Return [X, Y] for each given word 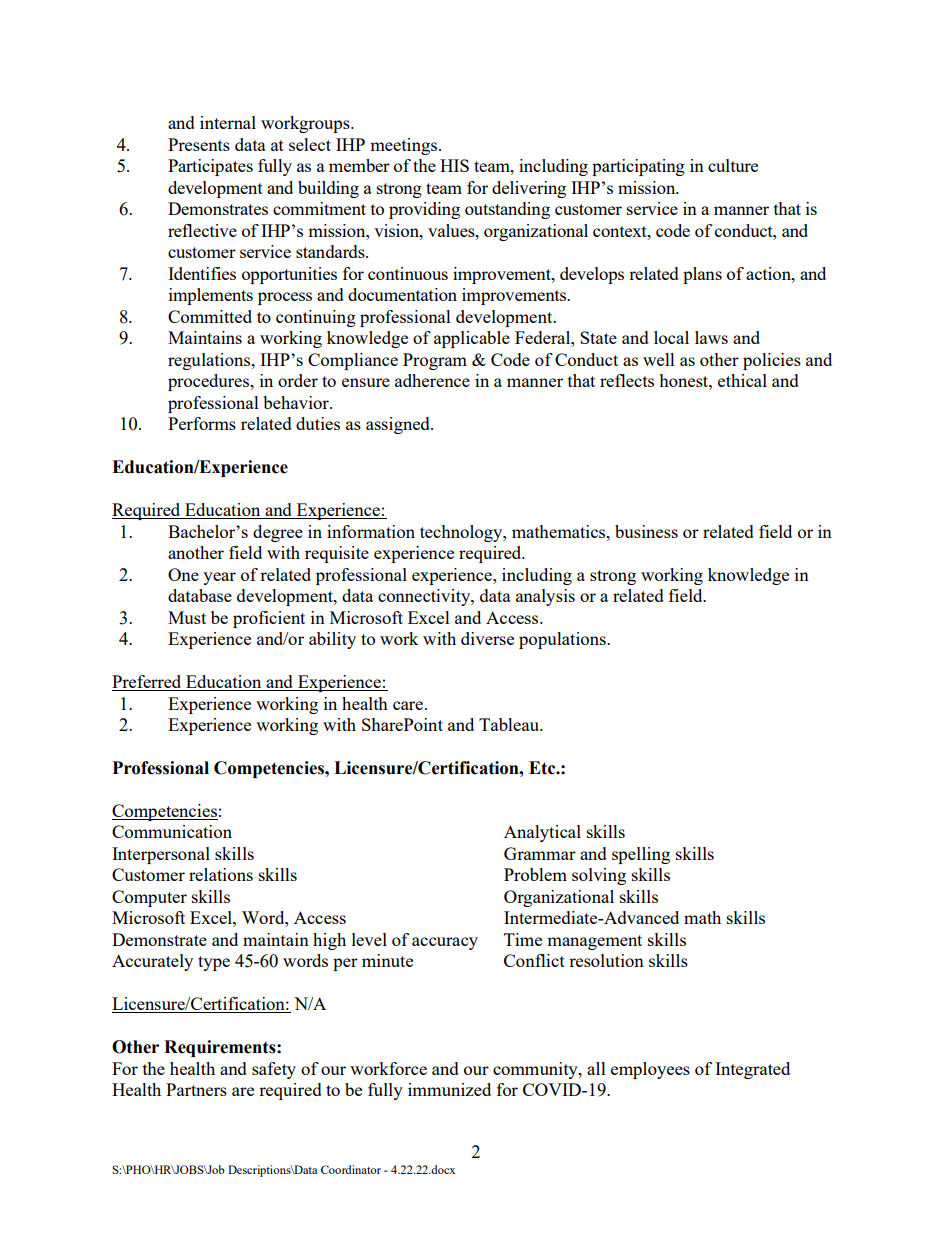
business [646, 531]
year [219, 578]
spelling [641, 855]
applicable [472, 339]
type [214, 963]
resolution [606, 960]
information [371, 531]
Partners [196, 1089]
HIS [454, 165]
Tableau [510, 724]
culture [733, 165]
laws [711, 337]
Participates [210, 167]
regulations [210, 361]
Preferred [148, 683]
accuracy [445, 943]
